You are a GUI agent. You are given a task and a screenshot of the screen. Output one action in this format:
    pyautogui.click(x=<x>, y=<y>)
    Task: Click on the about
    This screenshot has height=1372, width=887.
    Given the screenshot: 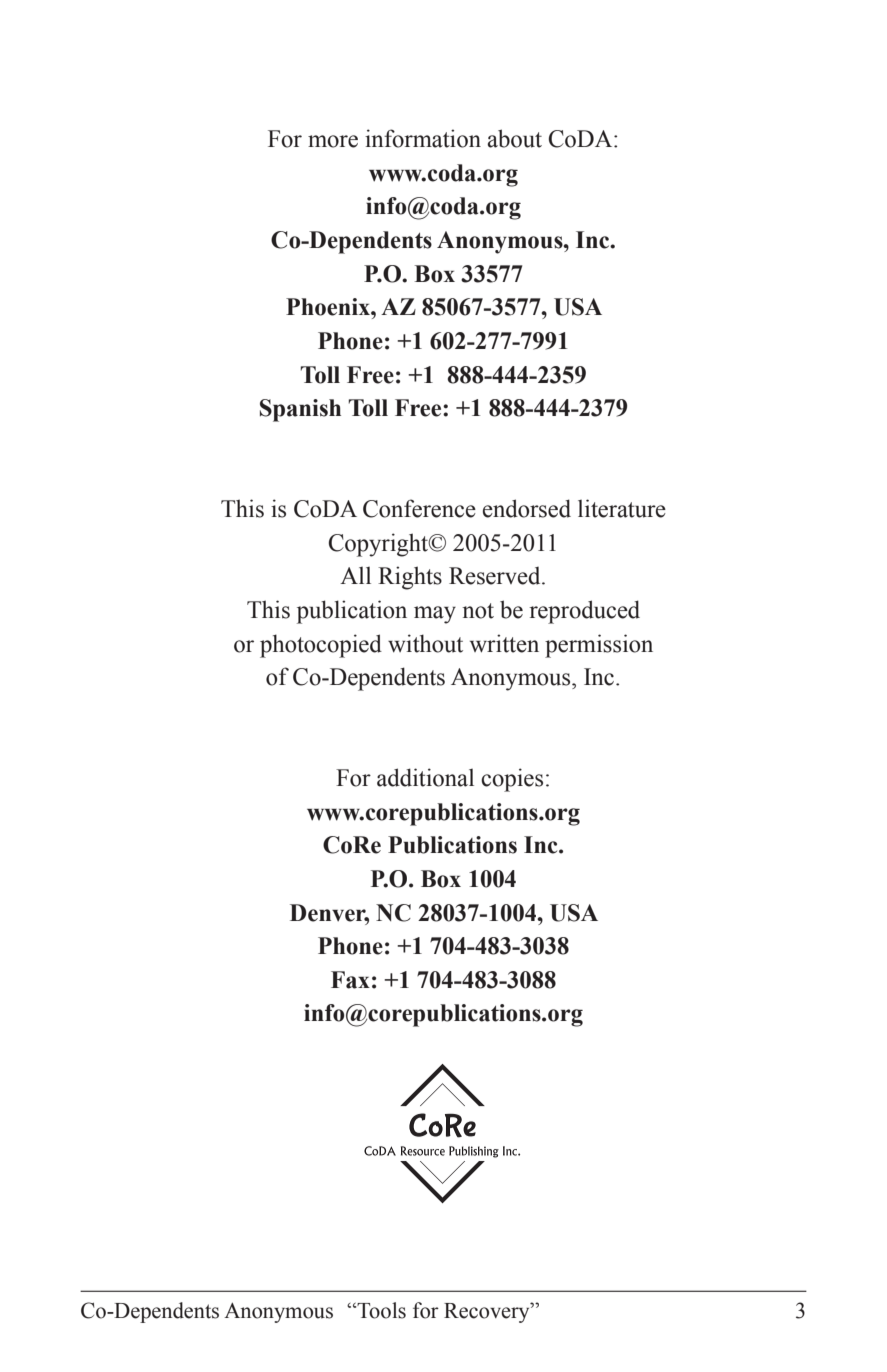 What is the action you would take?
    pyautogui.click(x=514, y=138)
